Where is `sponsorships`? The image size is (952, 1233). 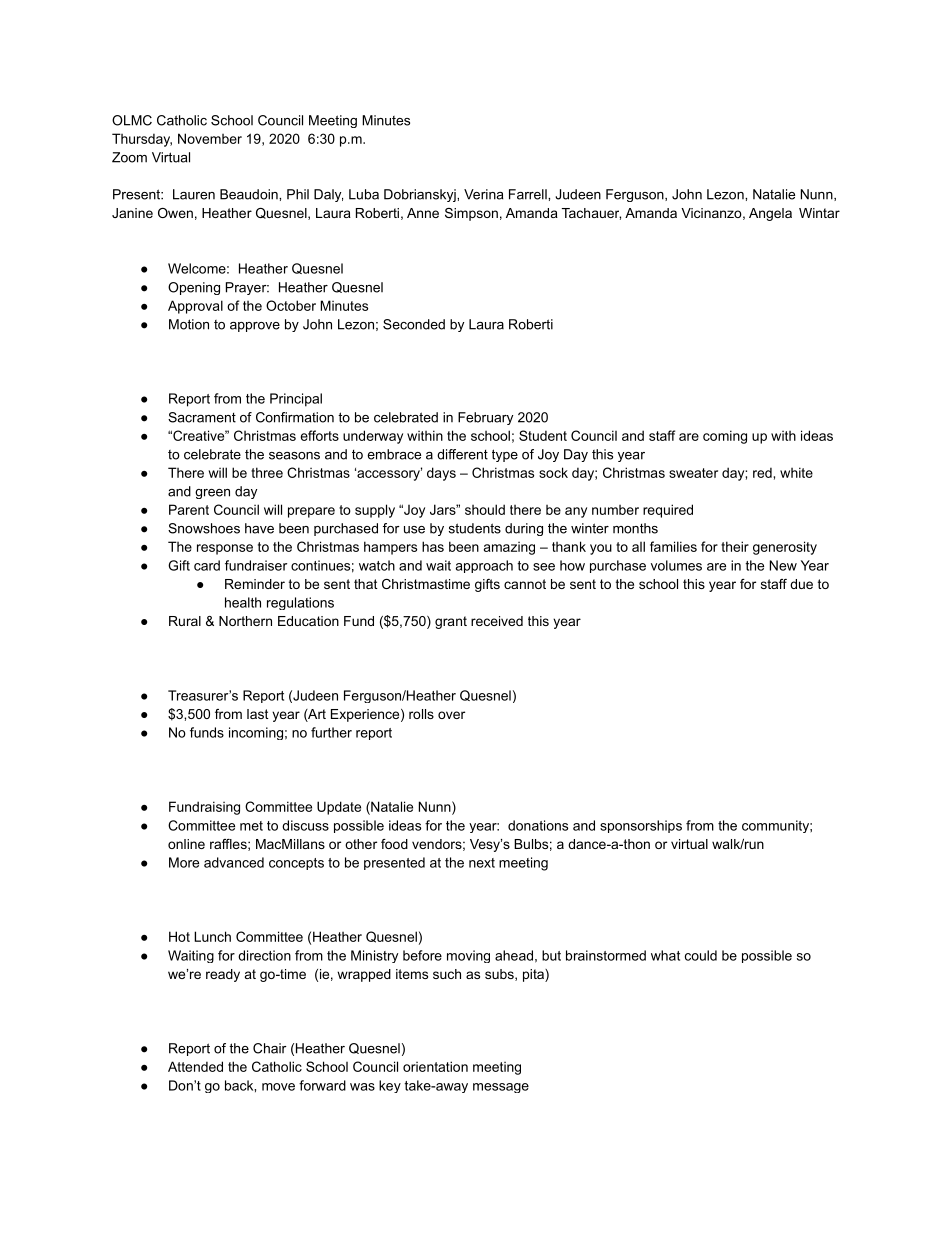
sponsorships is located at coordinates (641, 826).
